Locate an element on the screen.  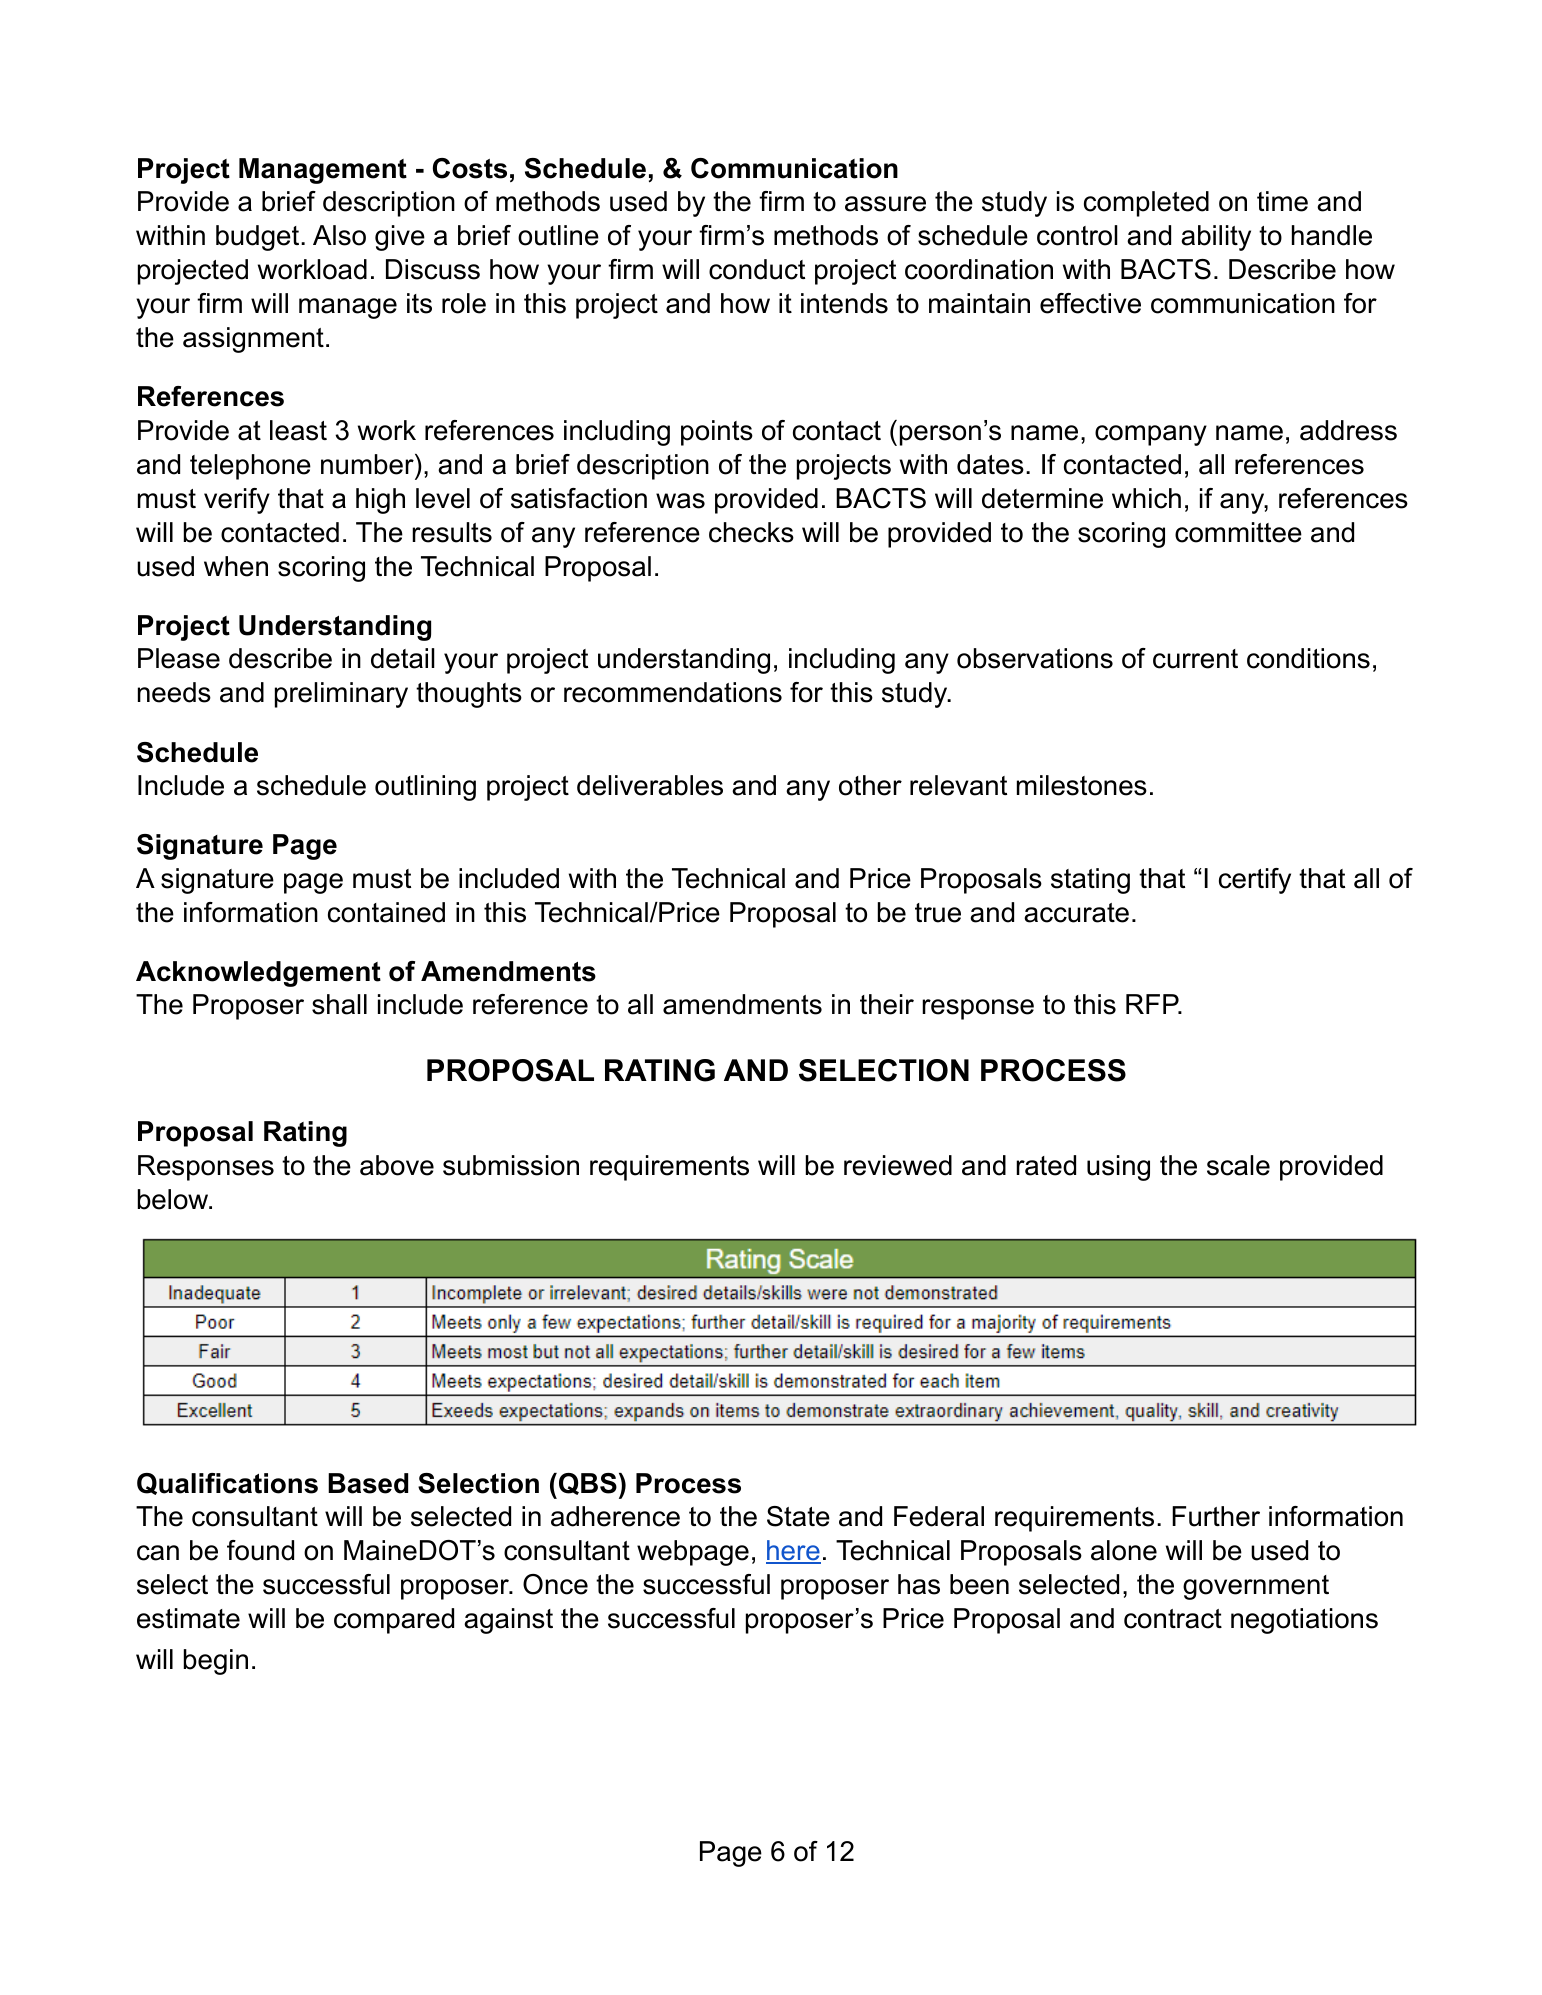
Also is located at coordinates (339, 235).
